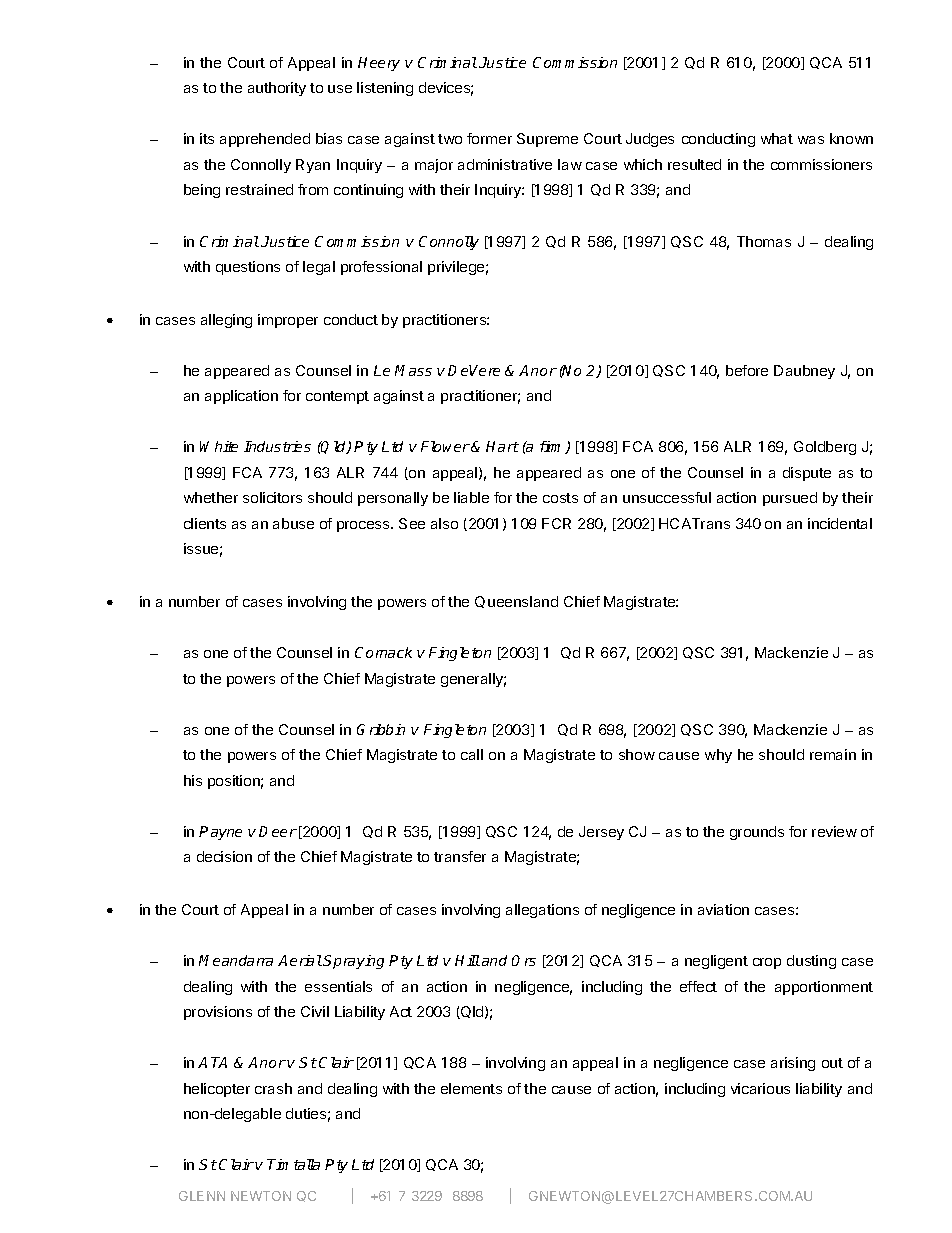  What do you see at coordinates (202, 1196) in the screenshot?
I see `GLENN` at bounding box center [202, 1196].
